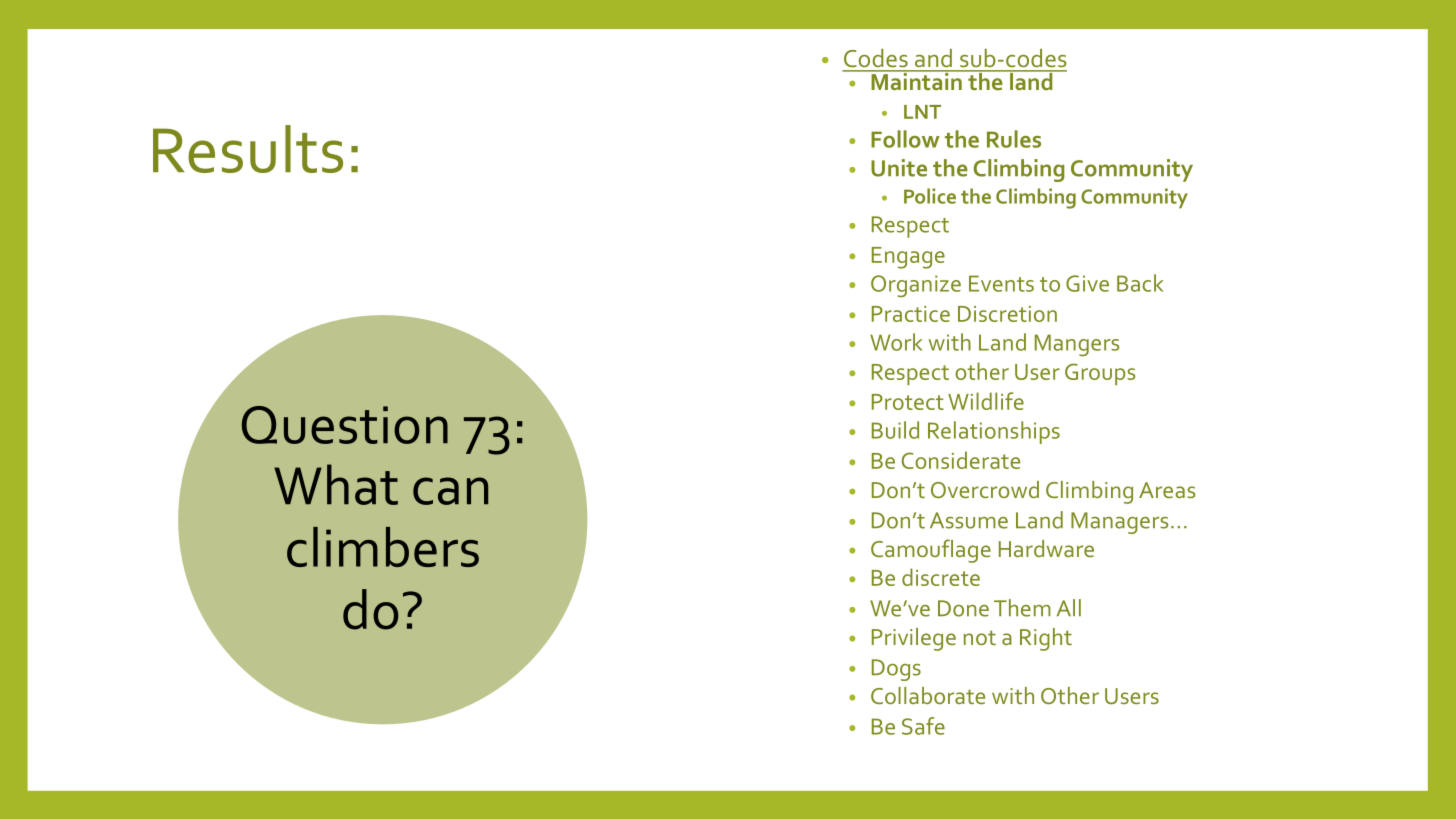 The height and width of the document is (819, 1456). I want to click on Maintain, so click(916, 80).
